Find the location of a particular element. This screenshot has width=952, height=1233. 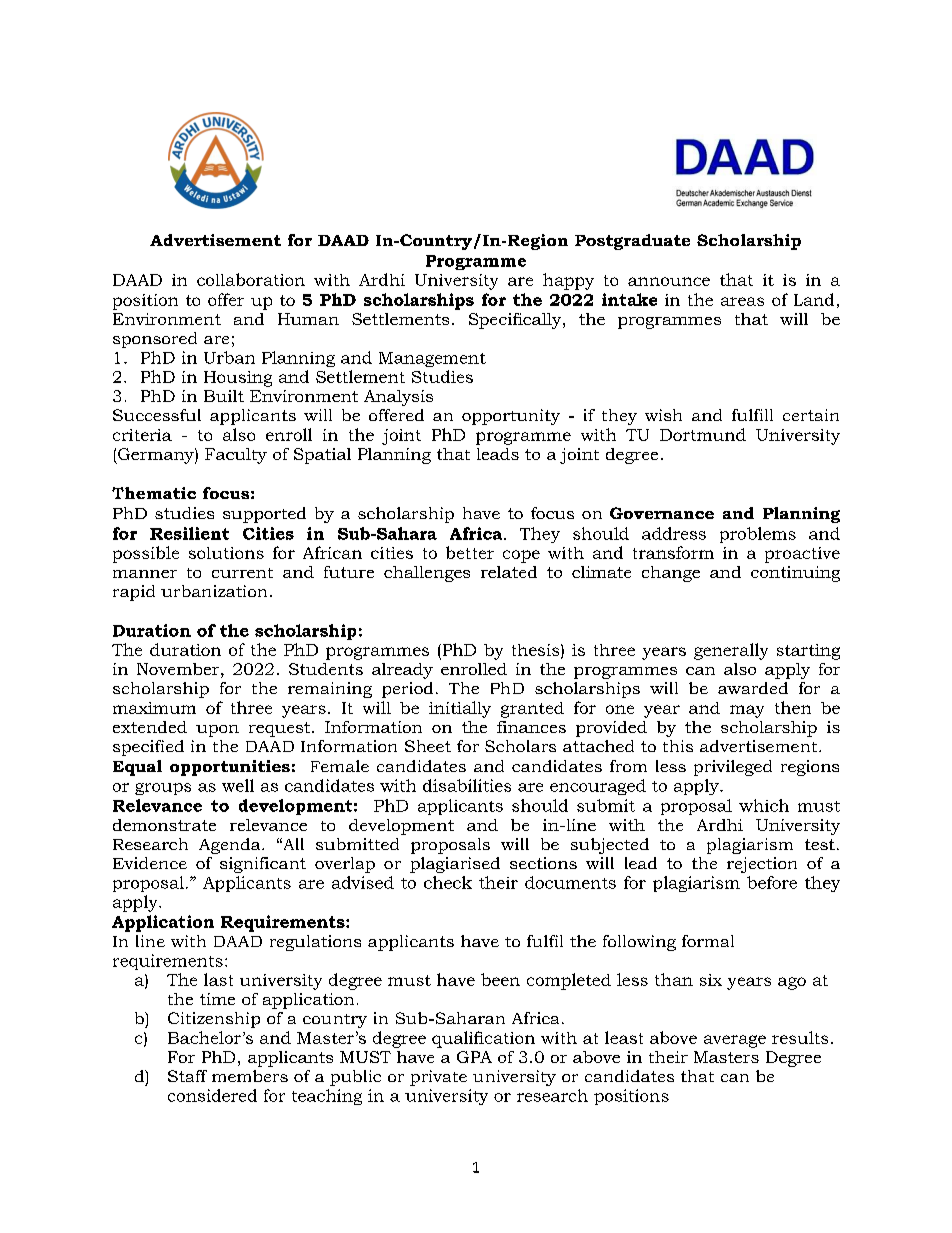

average is located at coordinates (735, 1041).
